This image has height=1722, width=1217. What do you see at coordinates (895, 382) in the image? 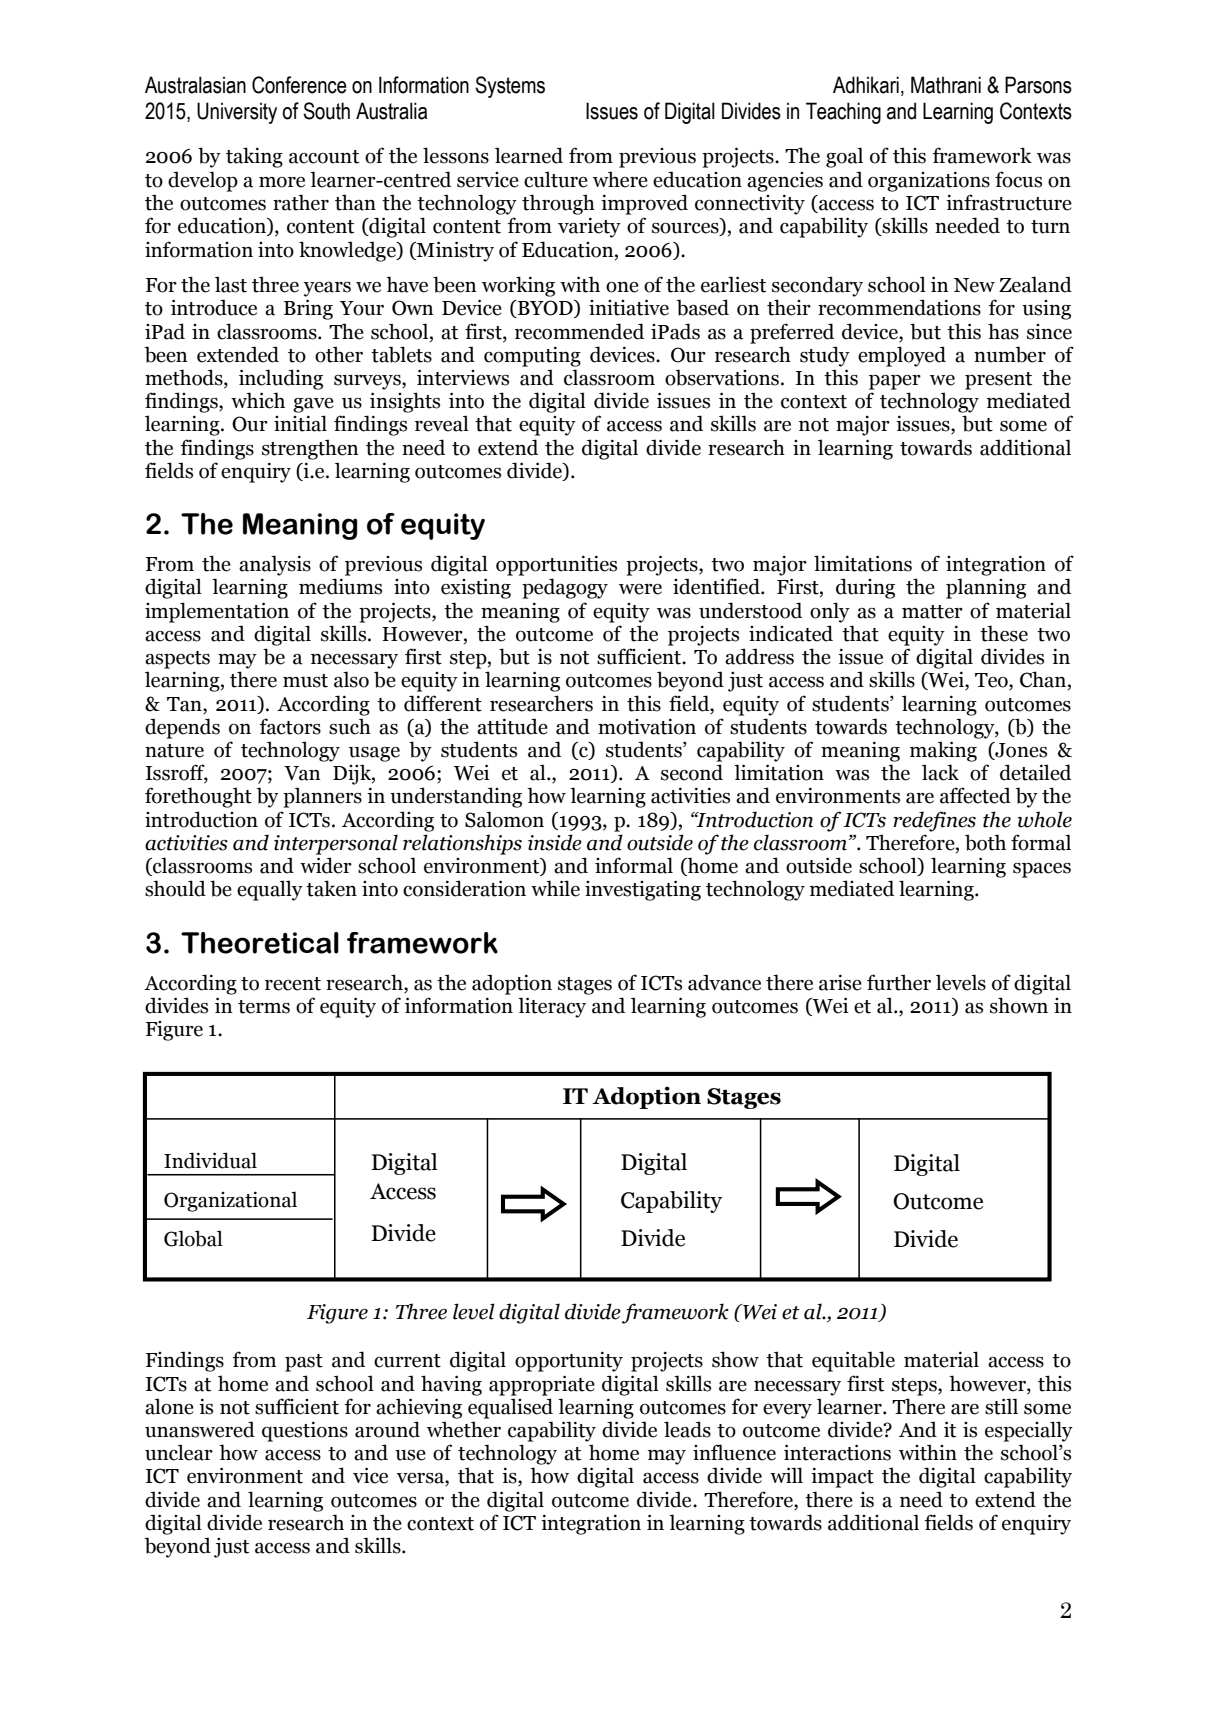
I see `paper` at bounding box center [895, 382].
